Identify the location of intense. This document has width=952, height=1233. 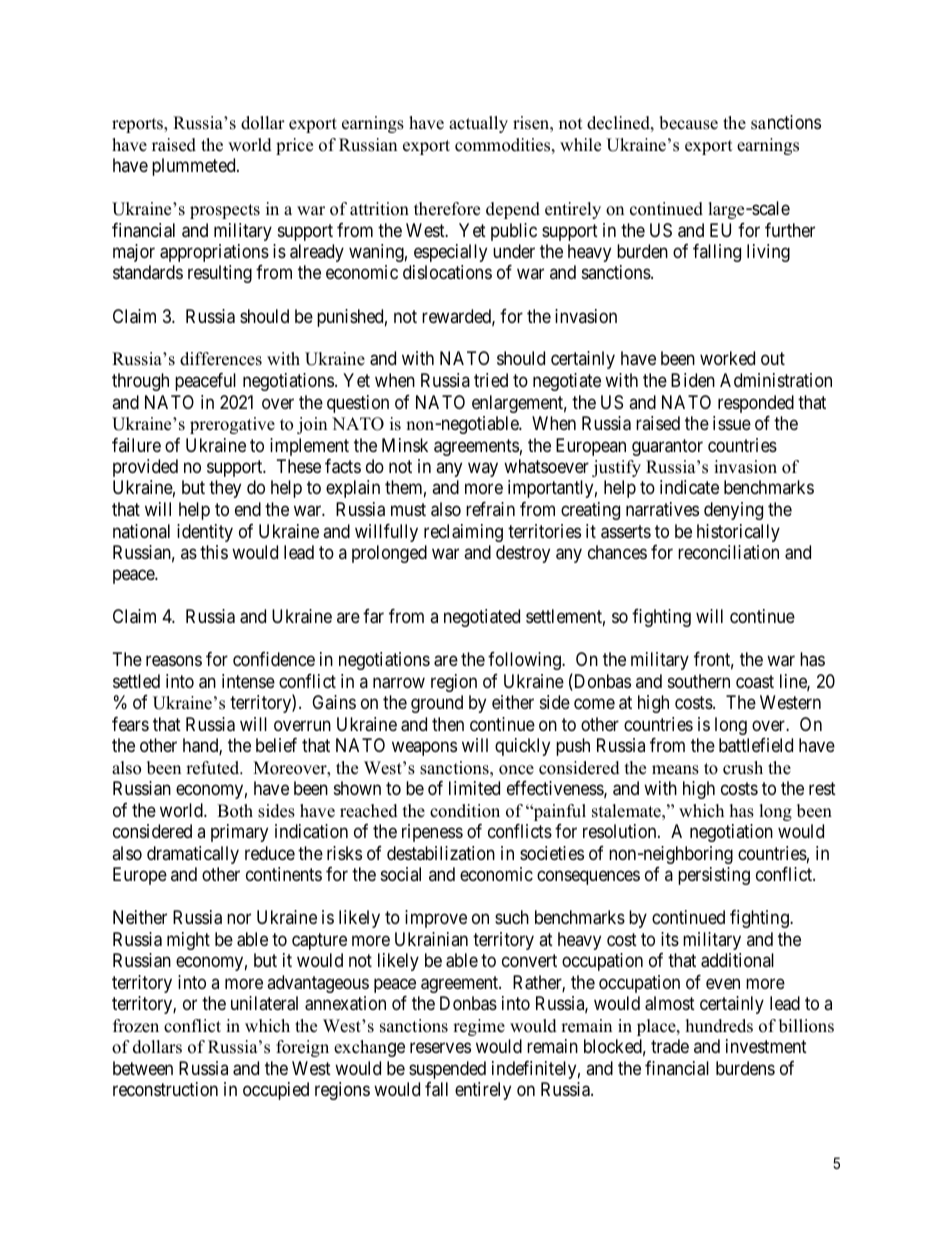
(248, 681).
